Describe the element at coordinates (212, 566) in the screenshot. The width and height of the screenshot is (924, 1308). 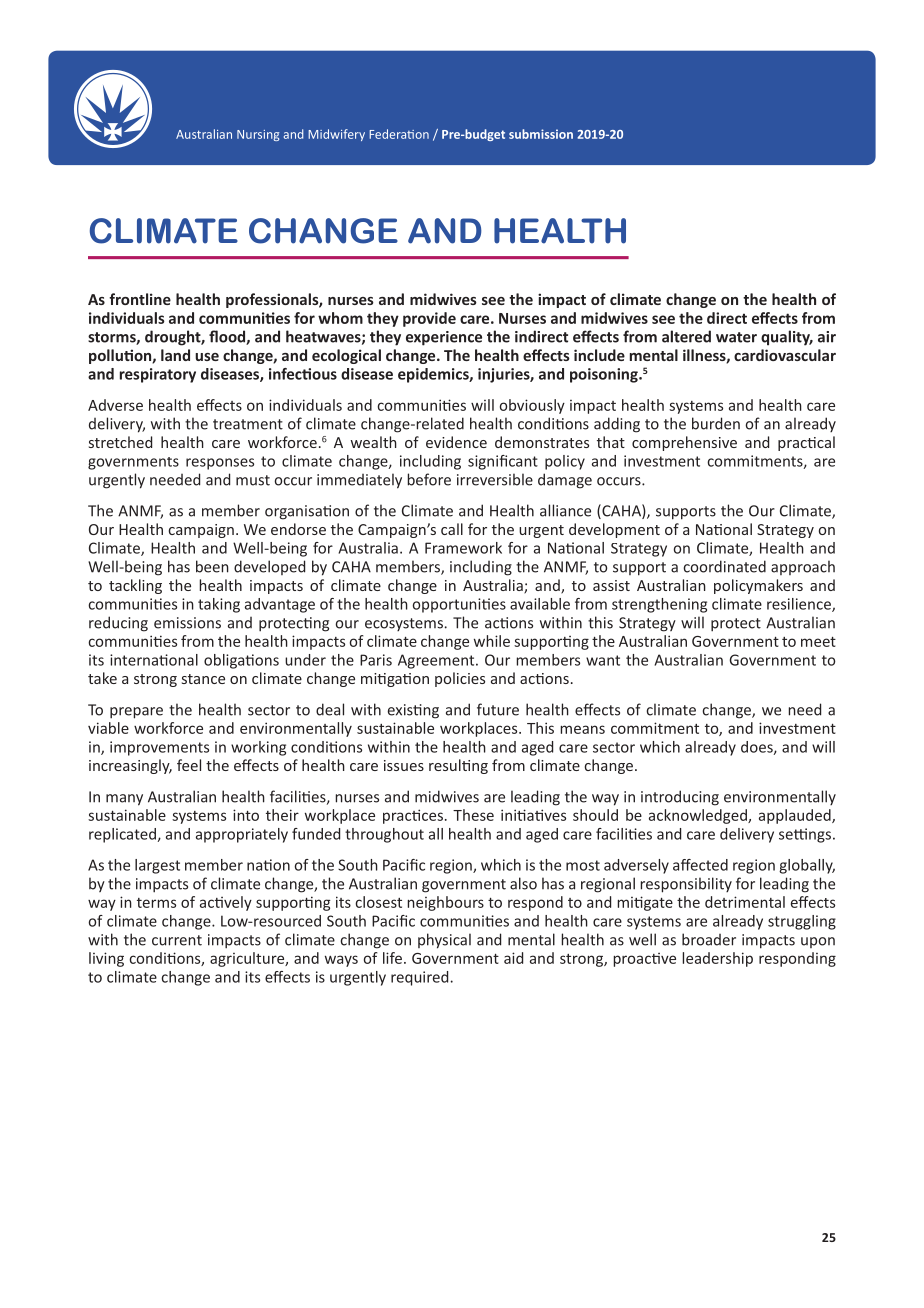
I see `been` at that location.
